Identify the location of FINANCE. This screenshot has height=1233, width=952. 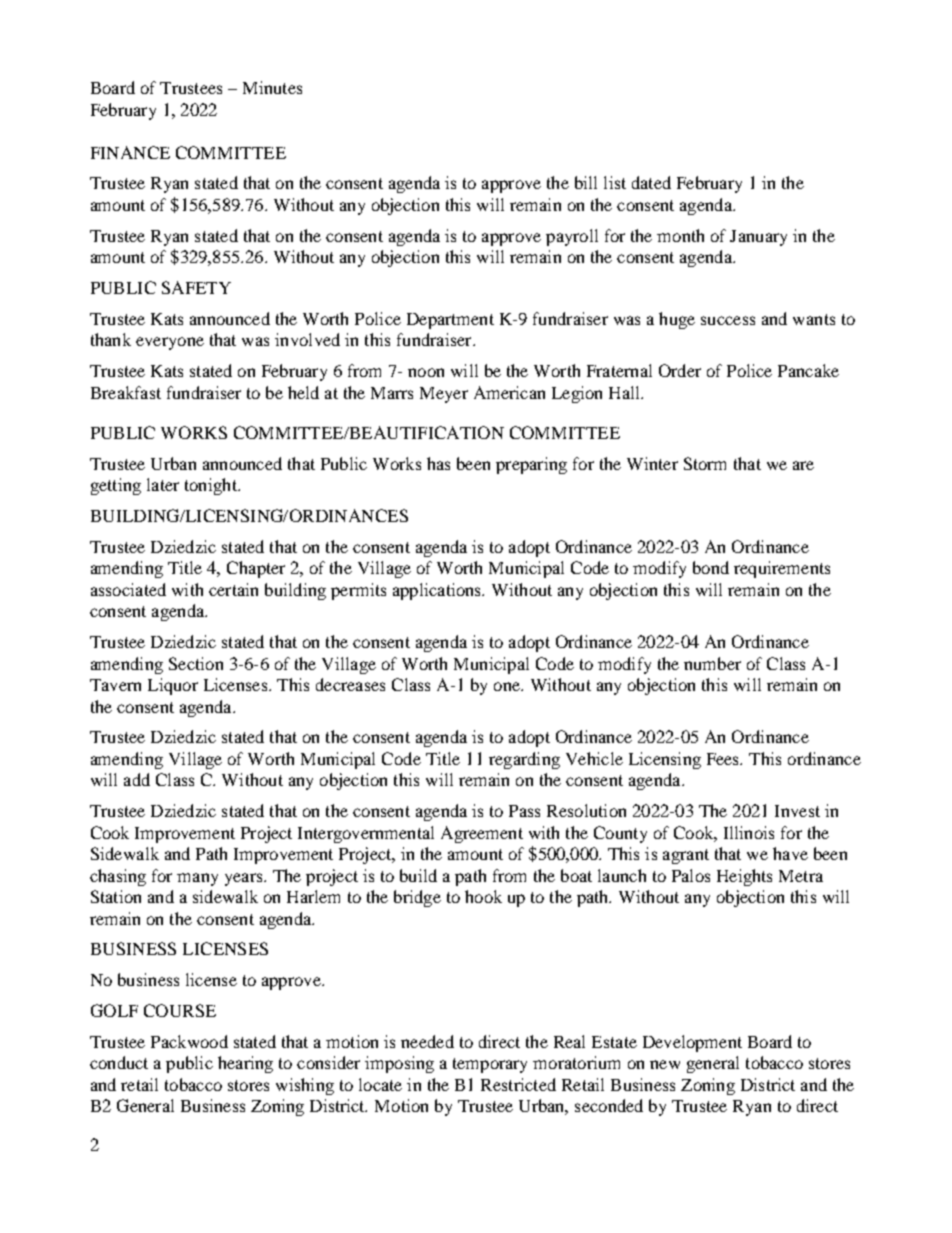
(130, 152).
